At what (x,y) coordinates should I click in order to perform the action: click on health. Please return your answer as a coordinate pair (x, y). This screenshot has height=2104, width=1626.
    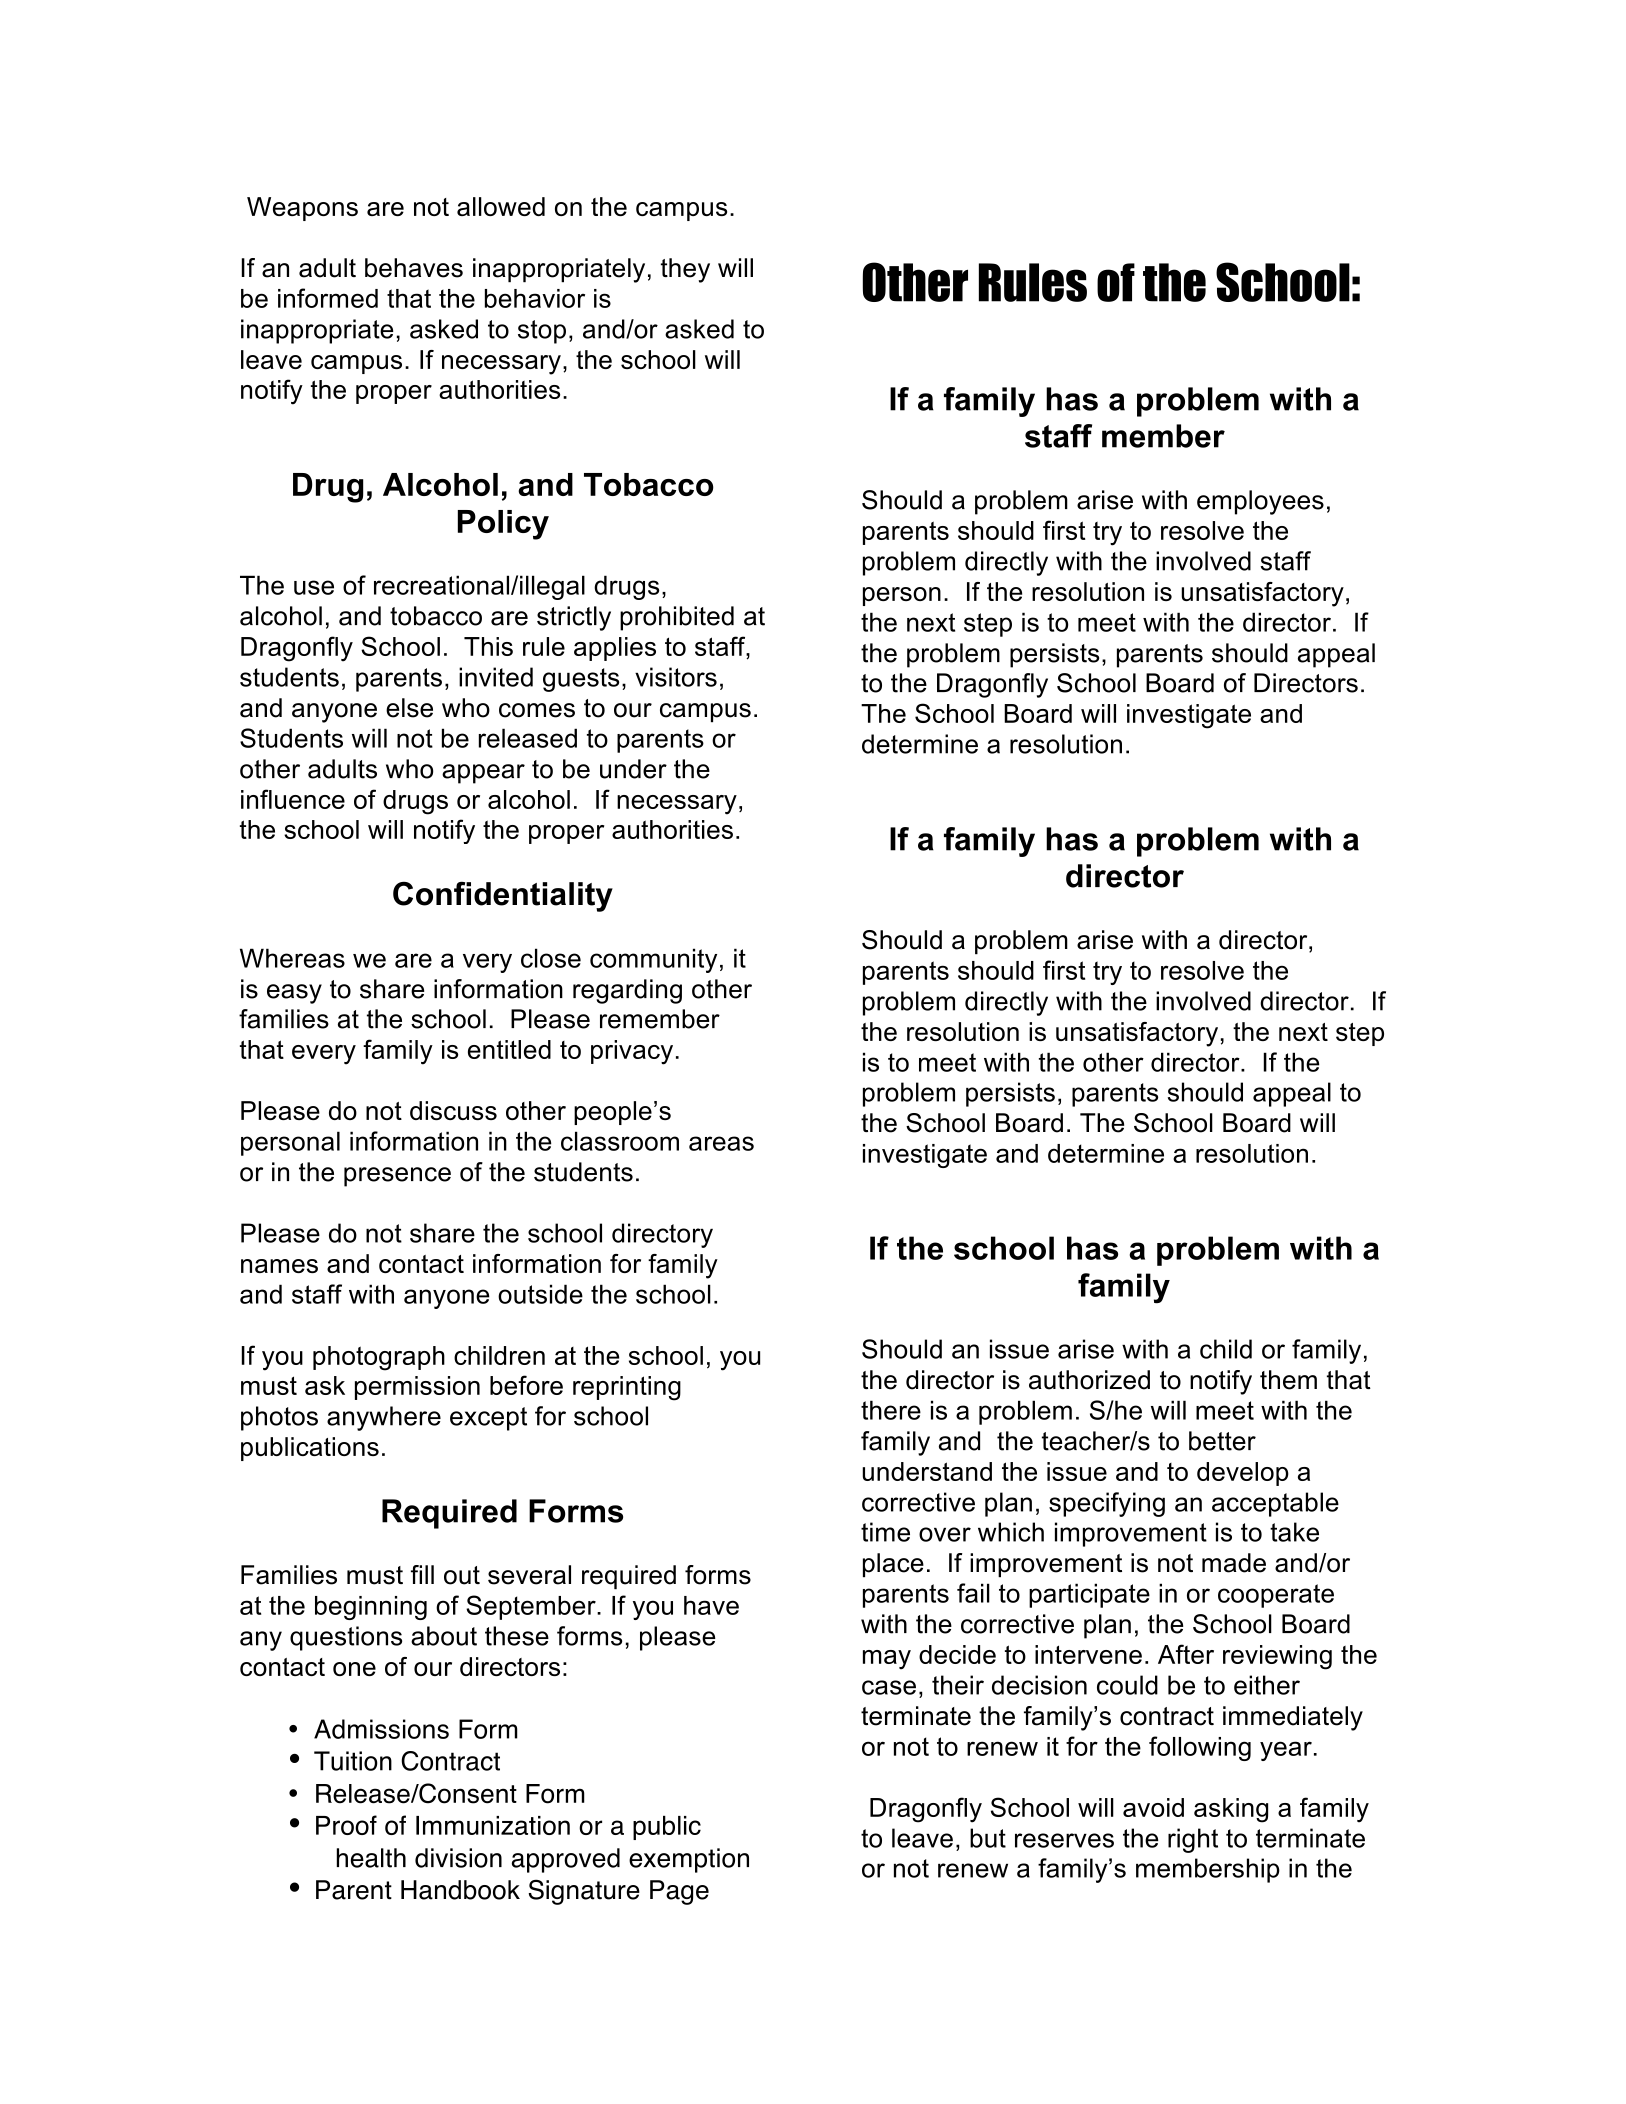
    Looking at the image, I should click on (371, 1858).
